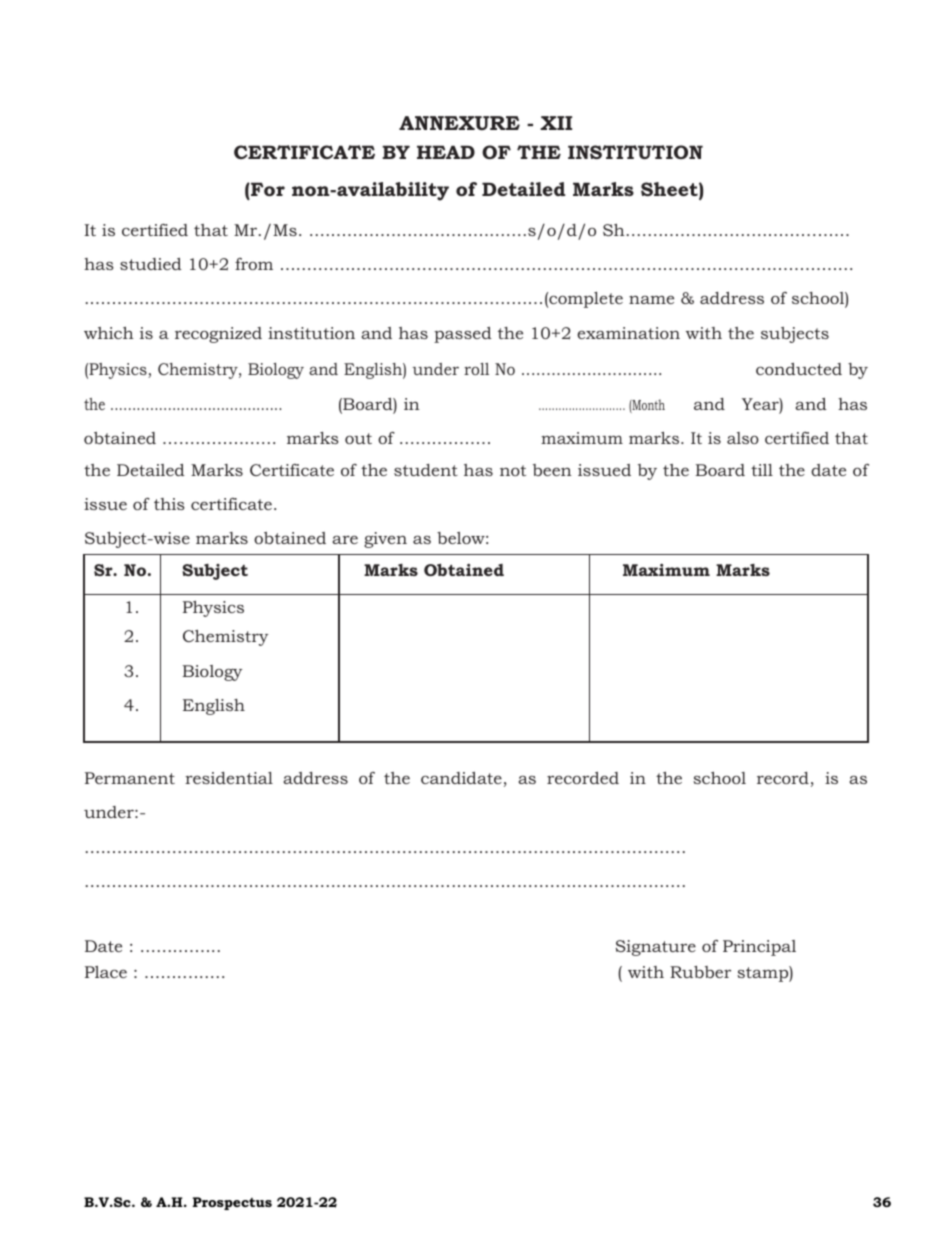 The image size is (952, 1233). Describe the element at coordinates (556, 123) in the screenshot. I see `XII` at that location.
